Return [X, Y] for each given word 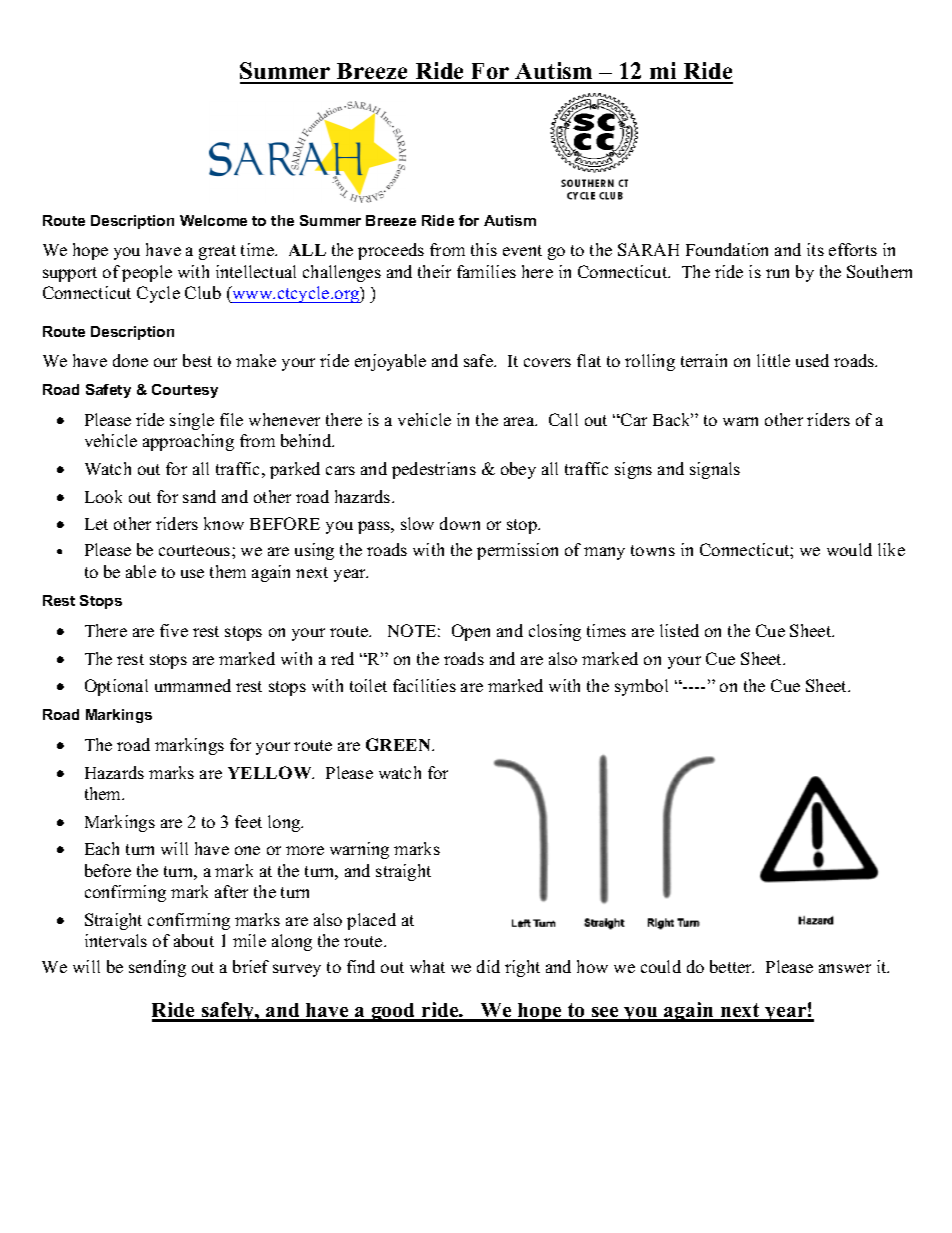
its [815, 249]
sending [157, 968]
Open [471, 632]
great [217, 252]
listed [679, 630]
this [484, 249]
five [174, 630]
